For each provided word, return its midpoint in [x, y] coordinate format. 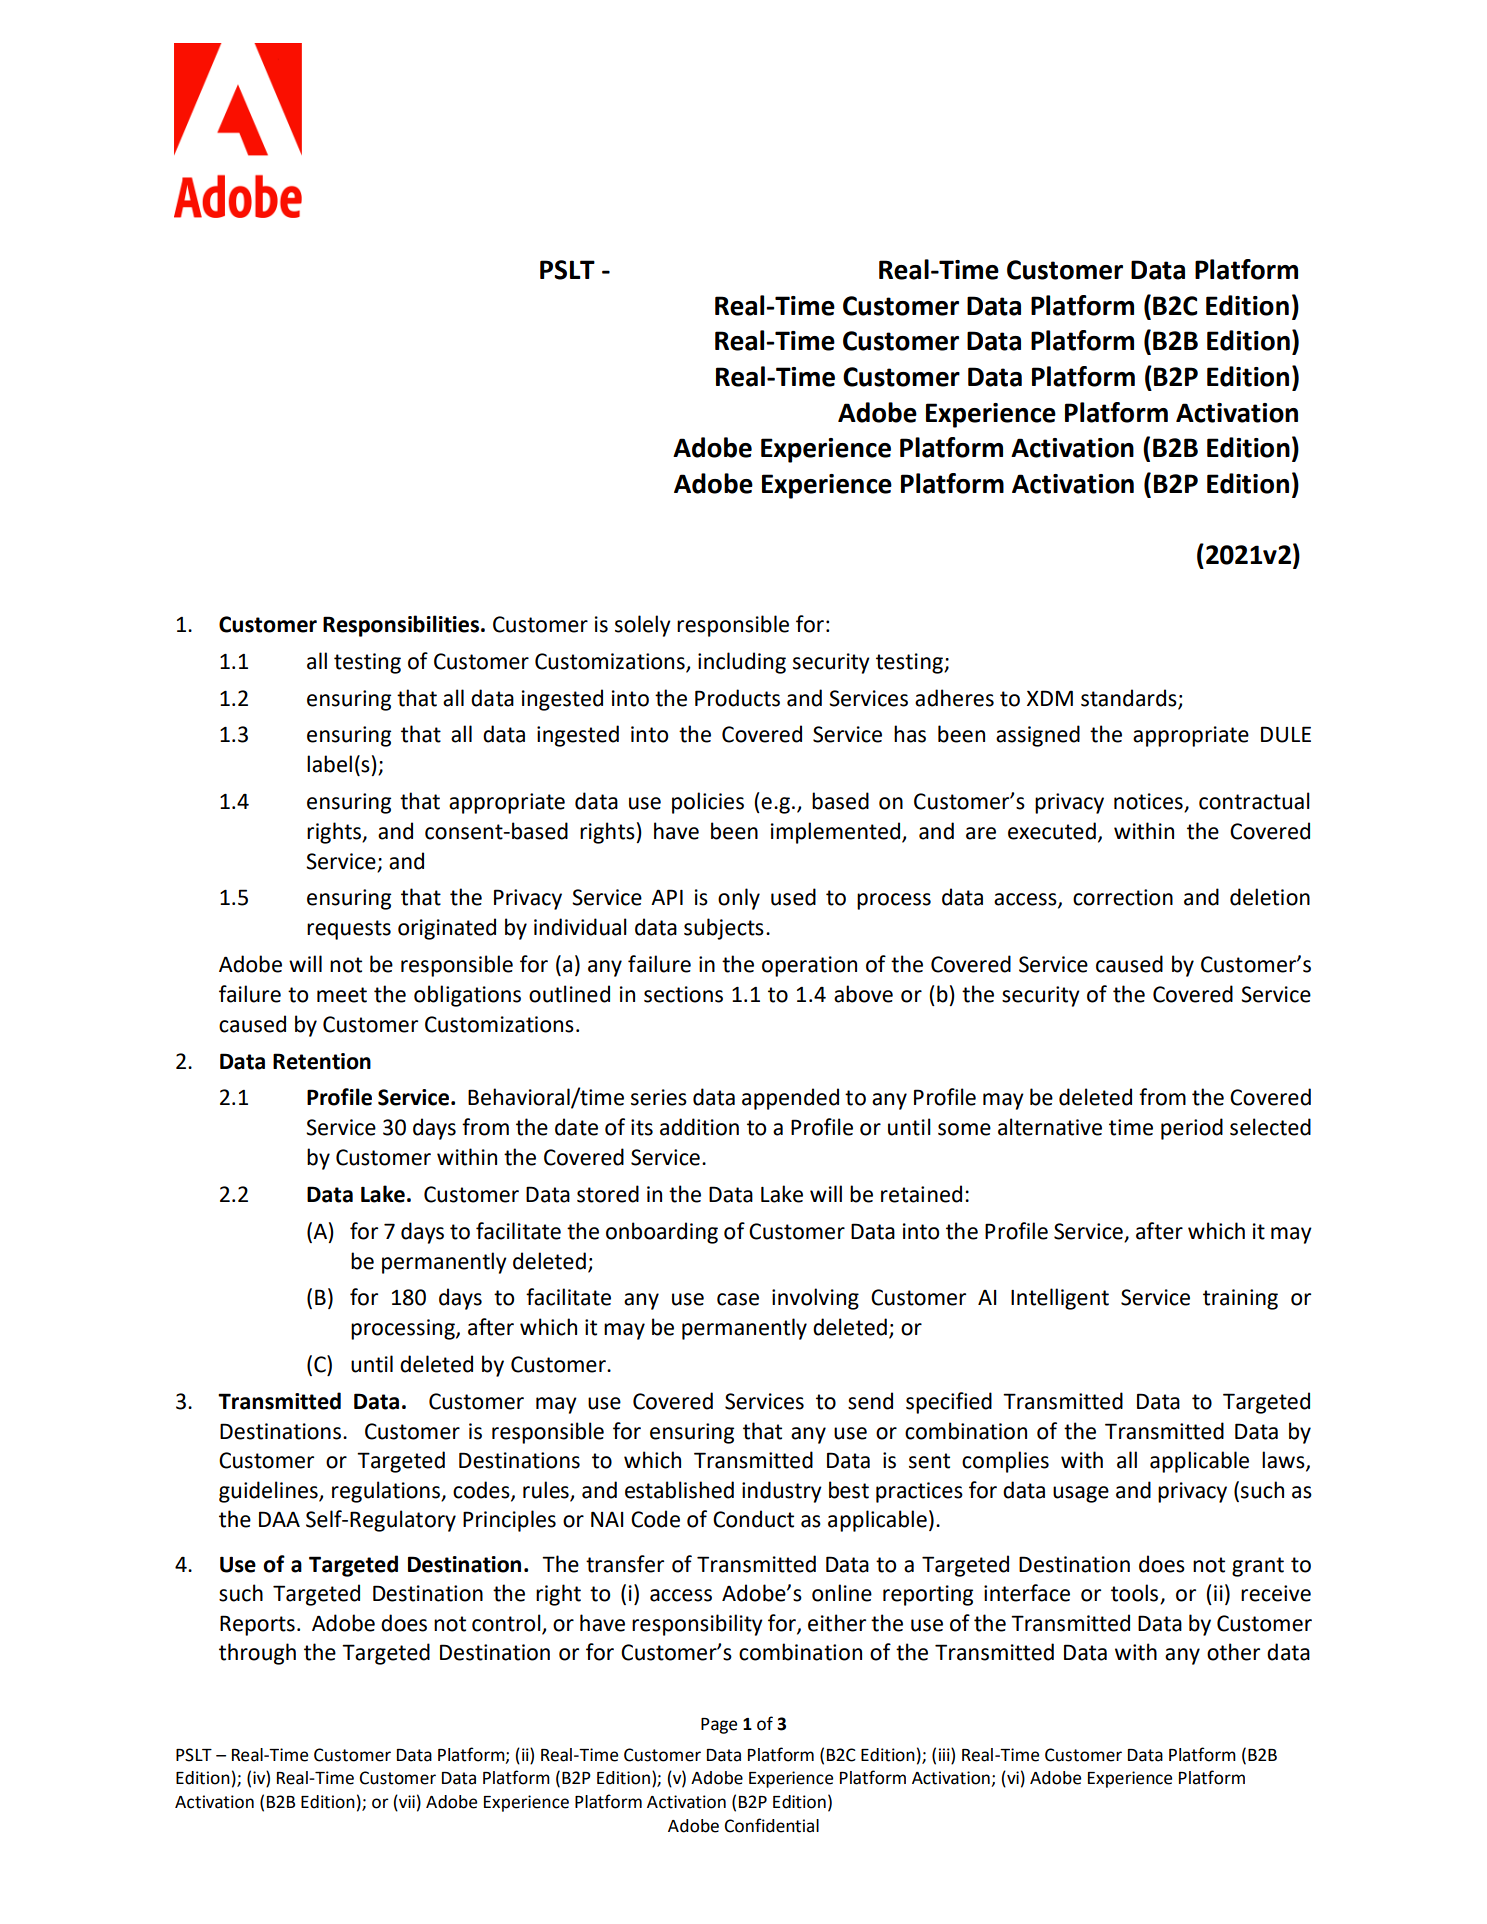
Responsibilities [401, 626]
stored [608, 1194]
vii [406, 1801]
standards [1130, 699]
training [1240, 1299]
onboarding [662, 1233]
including [742, 663]
